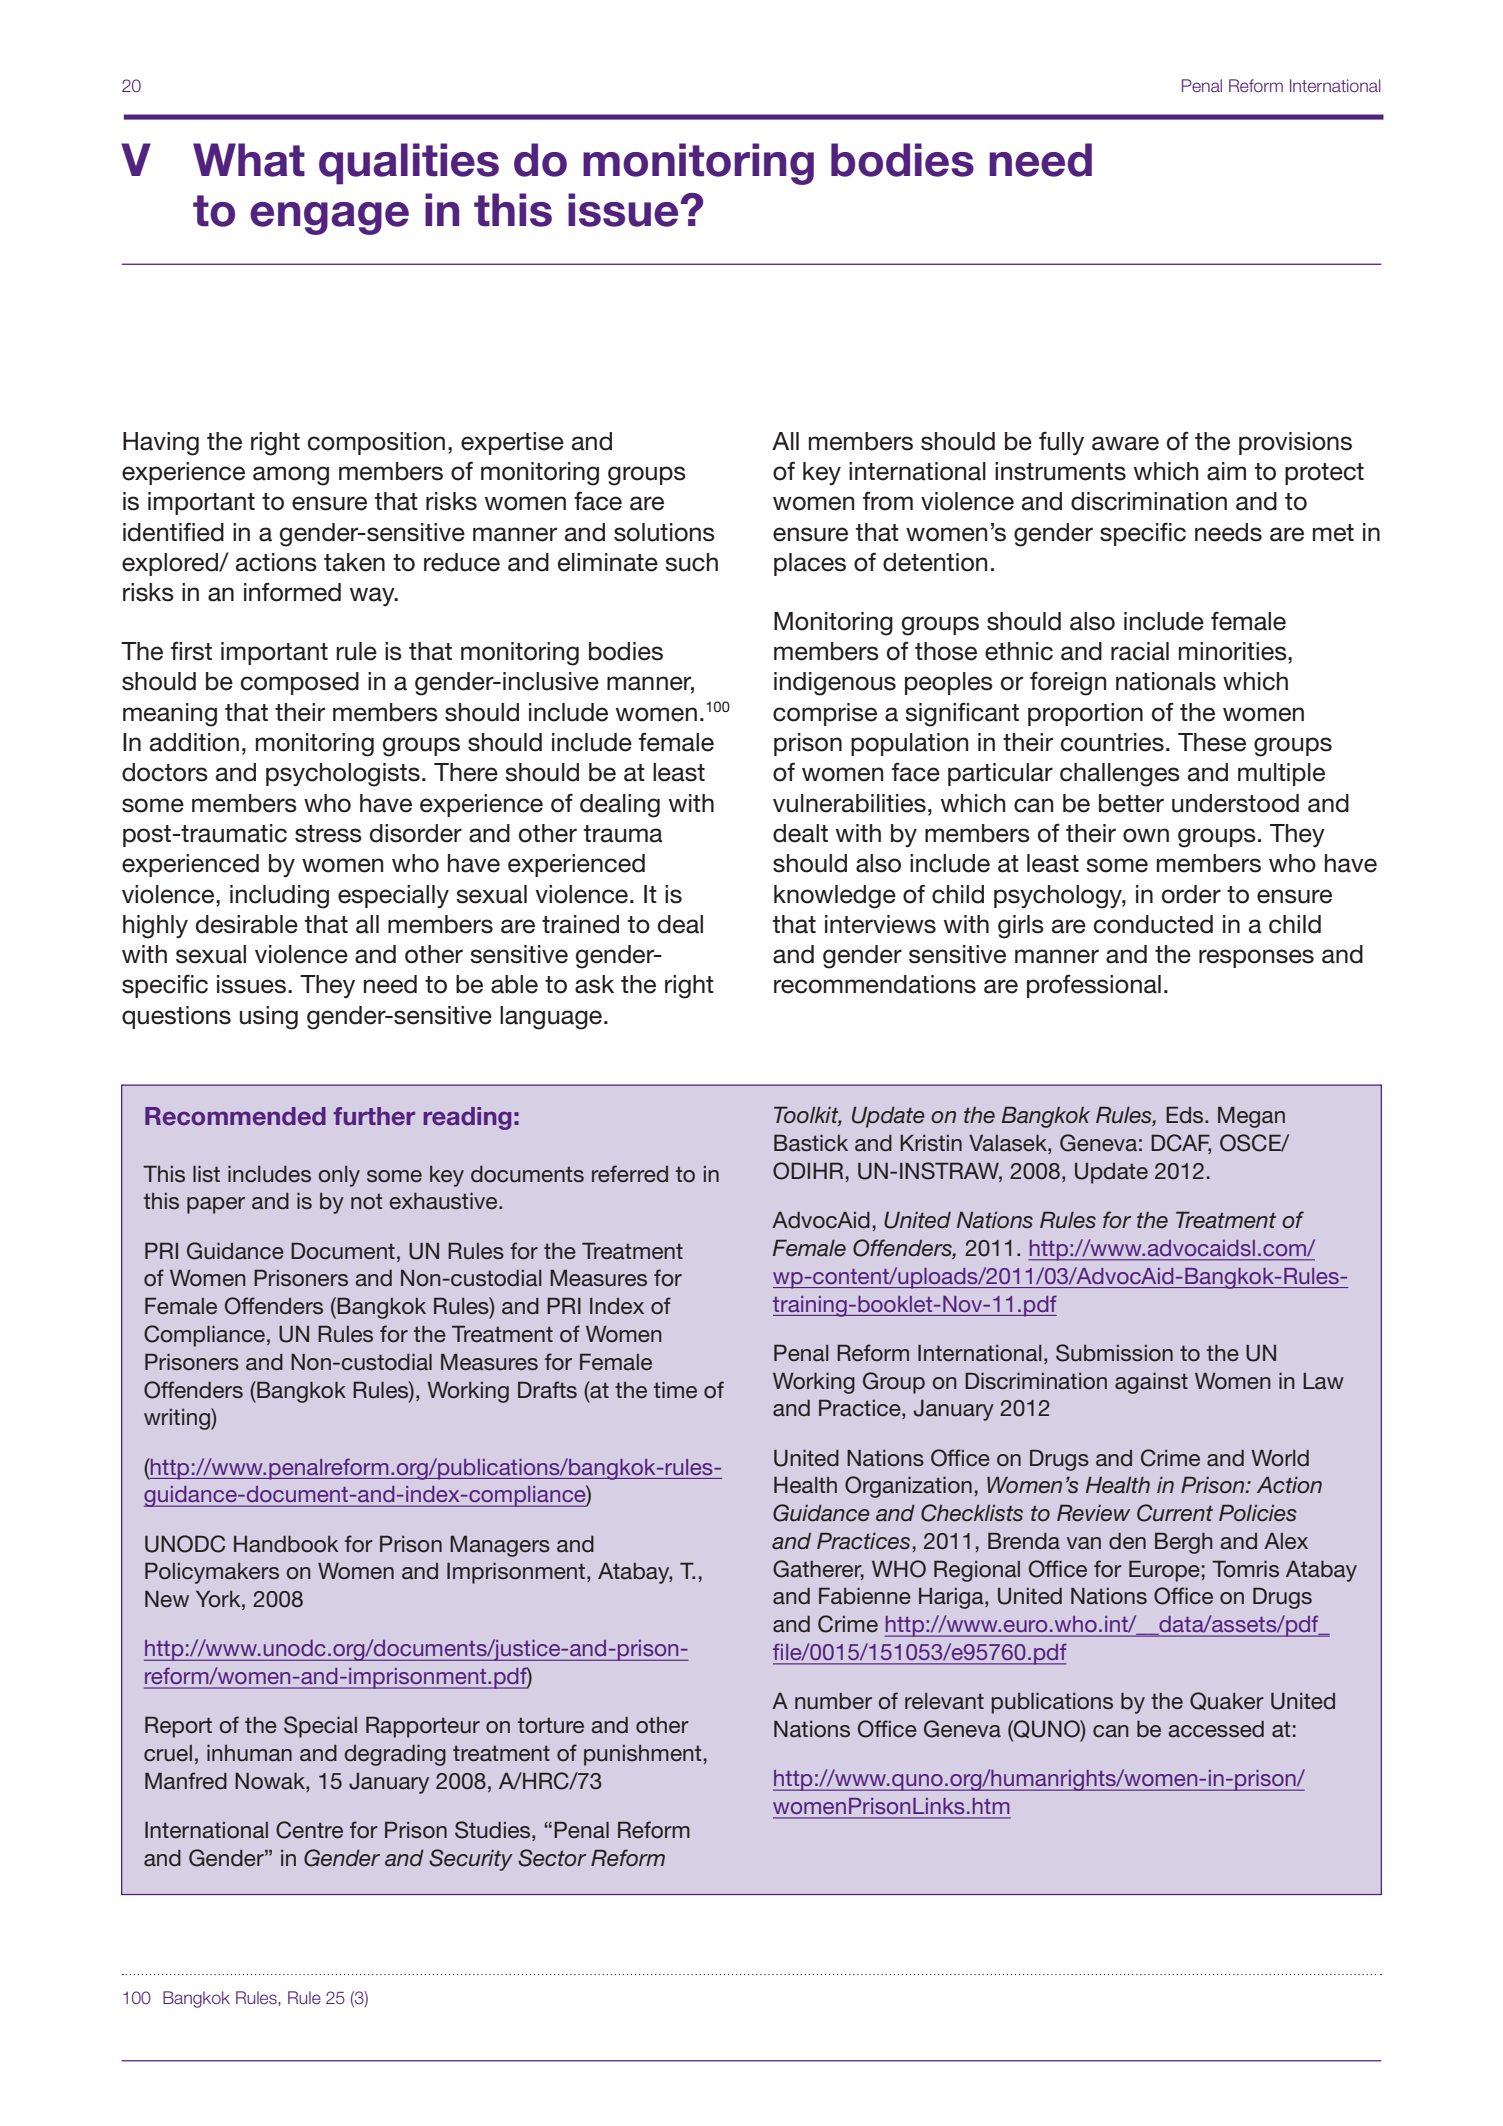 The width and height of the page is (1503, 2126). What do you see at coordinates (1216, 1729) in the page?
I see `accessed` at bounding box center [1216, 1729].
